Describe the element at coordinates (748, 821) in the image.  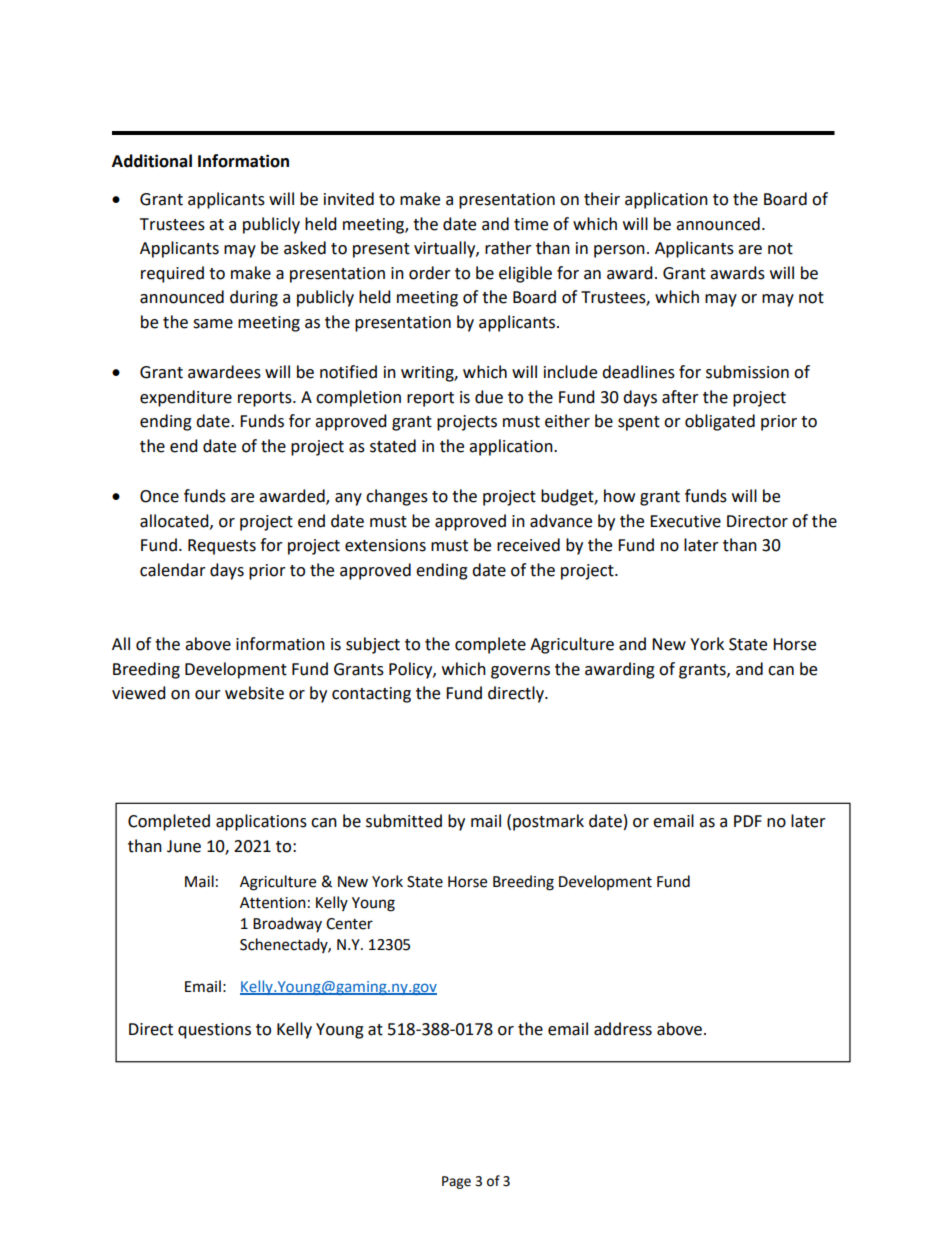
I see `PDF` at that location.
